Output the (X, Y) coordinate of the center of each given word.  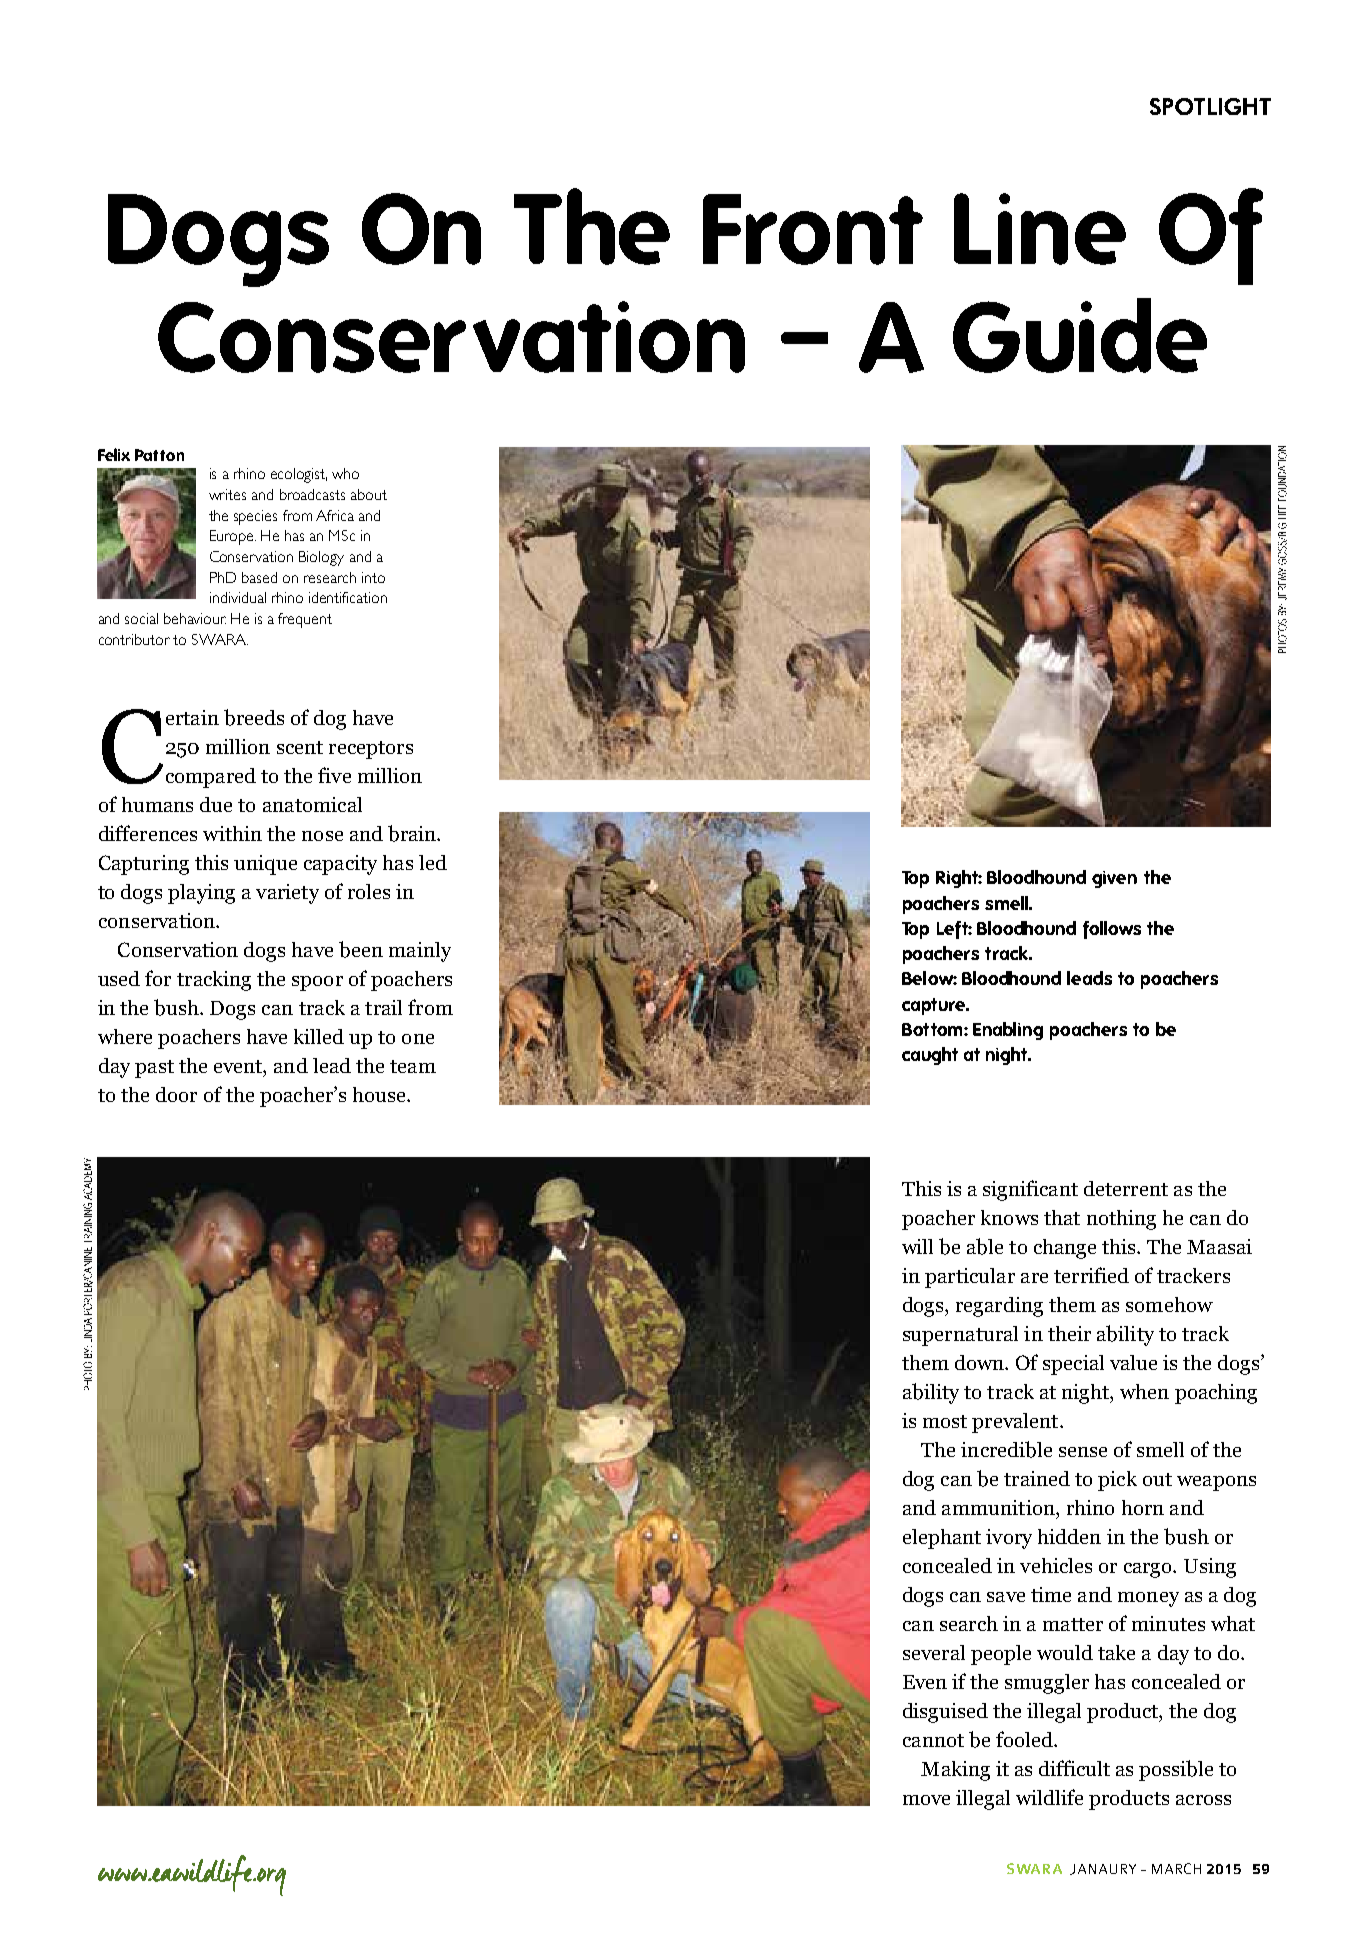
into (373, 577)
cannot (933, 1740)
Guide (1080, 335)
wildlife (1049, 1797)
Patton (159, 455)
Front (813, 229)
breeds (254, 717)
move (926, 1800)
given (1114, 879)
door (176, 1094)
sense (1083, 1452)
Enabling (1008, 1031)
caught (930, 1056)
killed (319, 1036)
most (945, 1421)
